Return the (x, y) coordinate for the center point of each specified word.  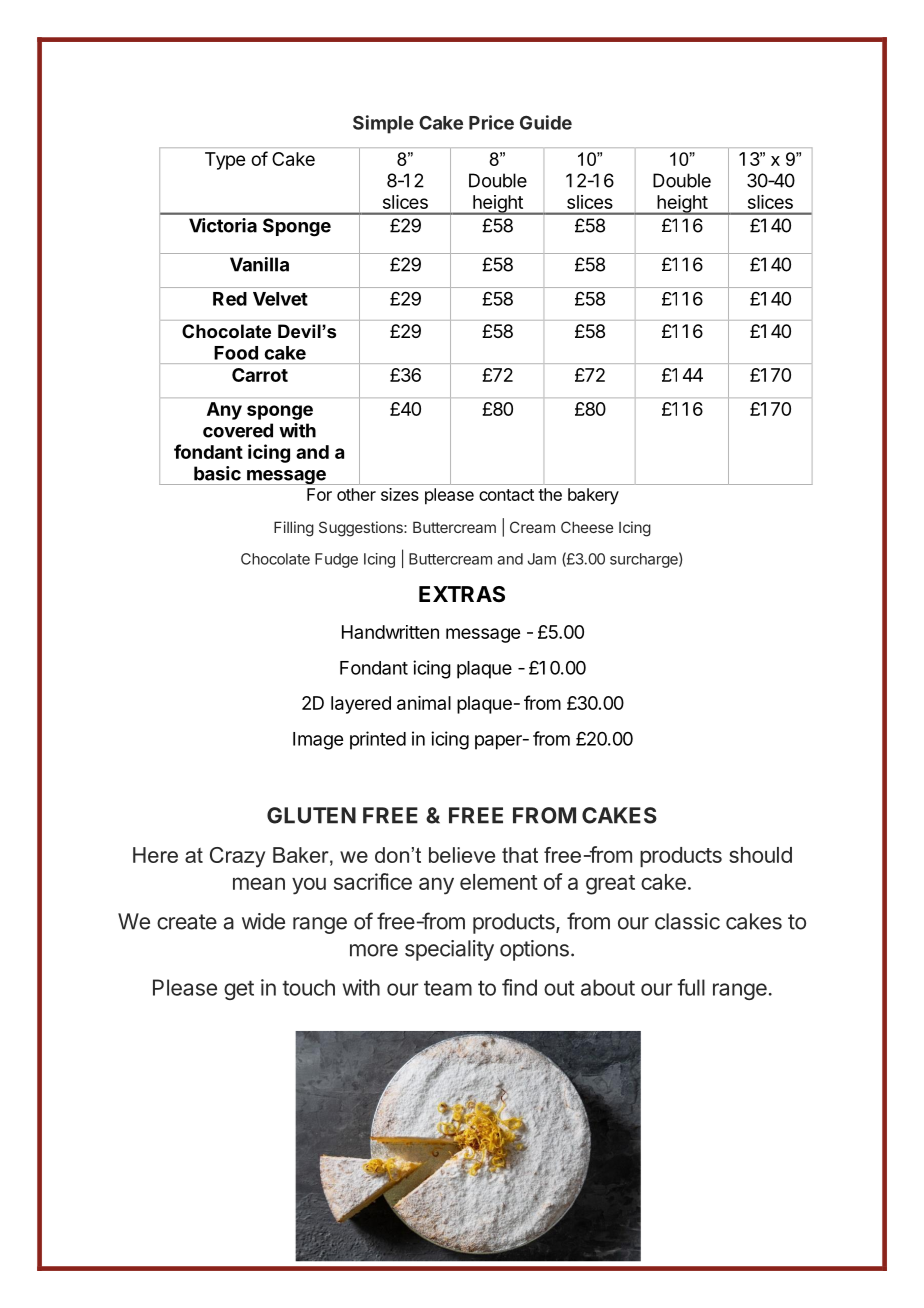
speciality (449, 950)
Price (491, 122)
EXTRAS (462, 594)
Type (225, 161)
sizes (400, 494)
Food (236, 353)
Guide (546, 122)
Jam (542, 559)
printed (378, 740)
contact (506, 495)
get (239, 990)
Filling (294, 529)
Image (318, 741)
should (760, 855)
